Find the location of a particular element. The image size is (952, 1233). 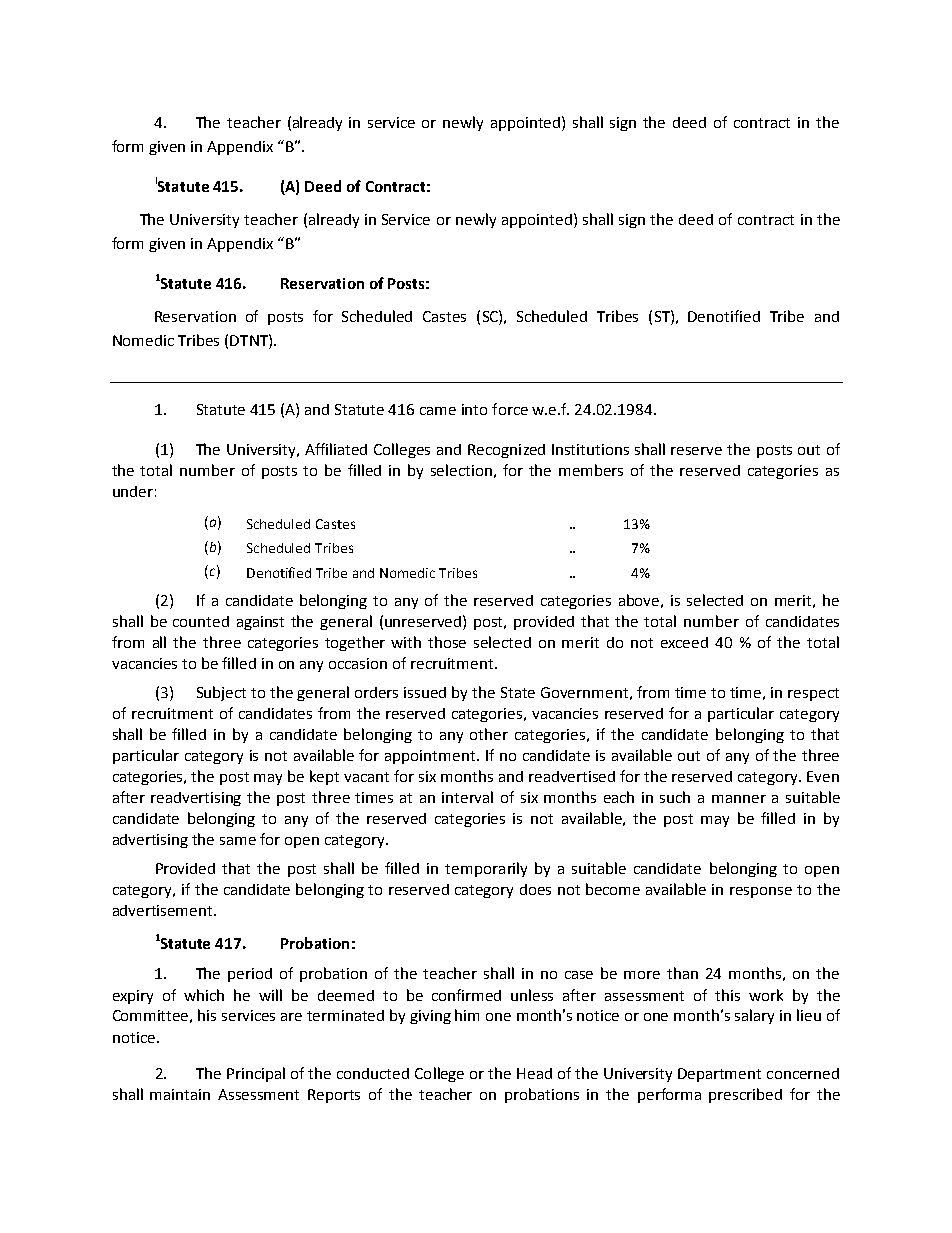

those is located at coordinates (447, 642).
